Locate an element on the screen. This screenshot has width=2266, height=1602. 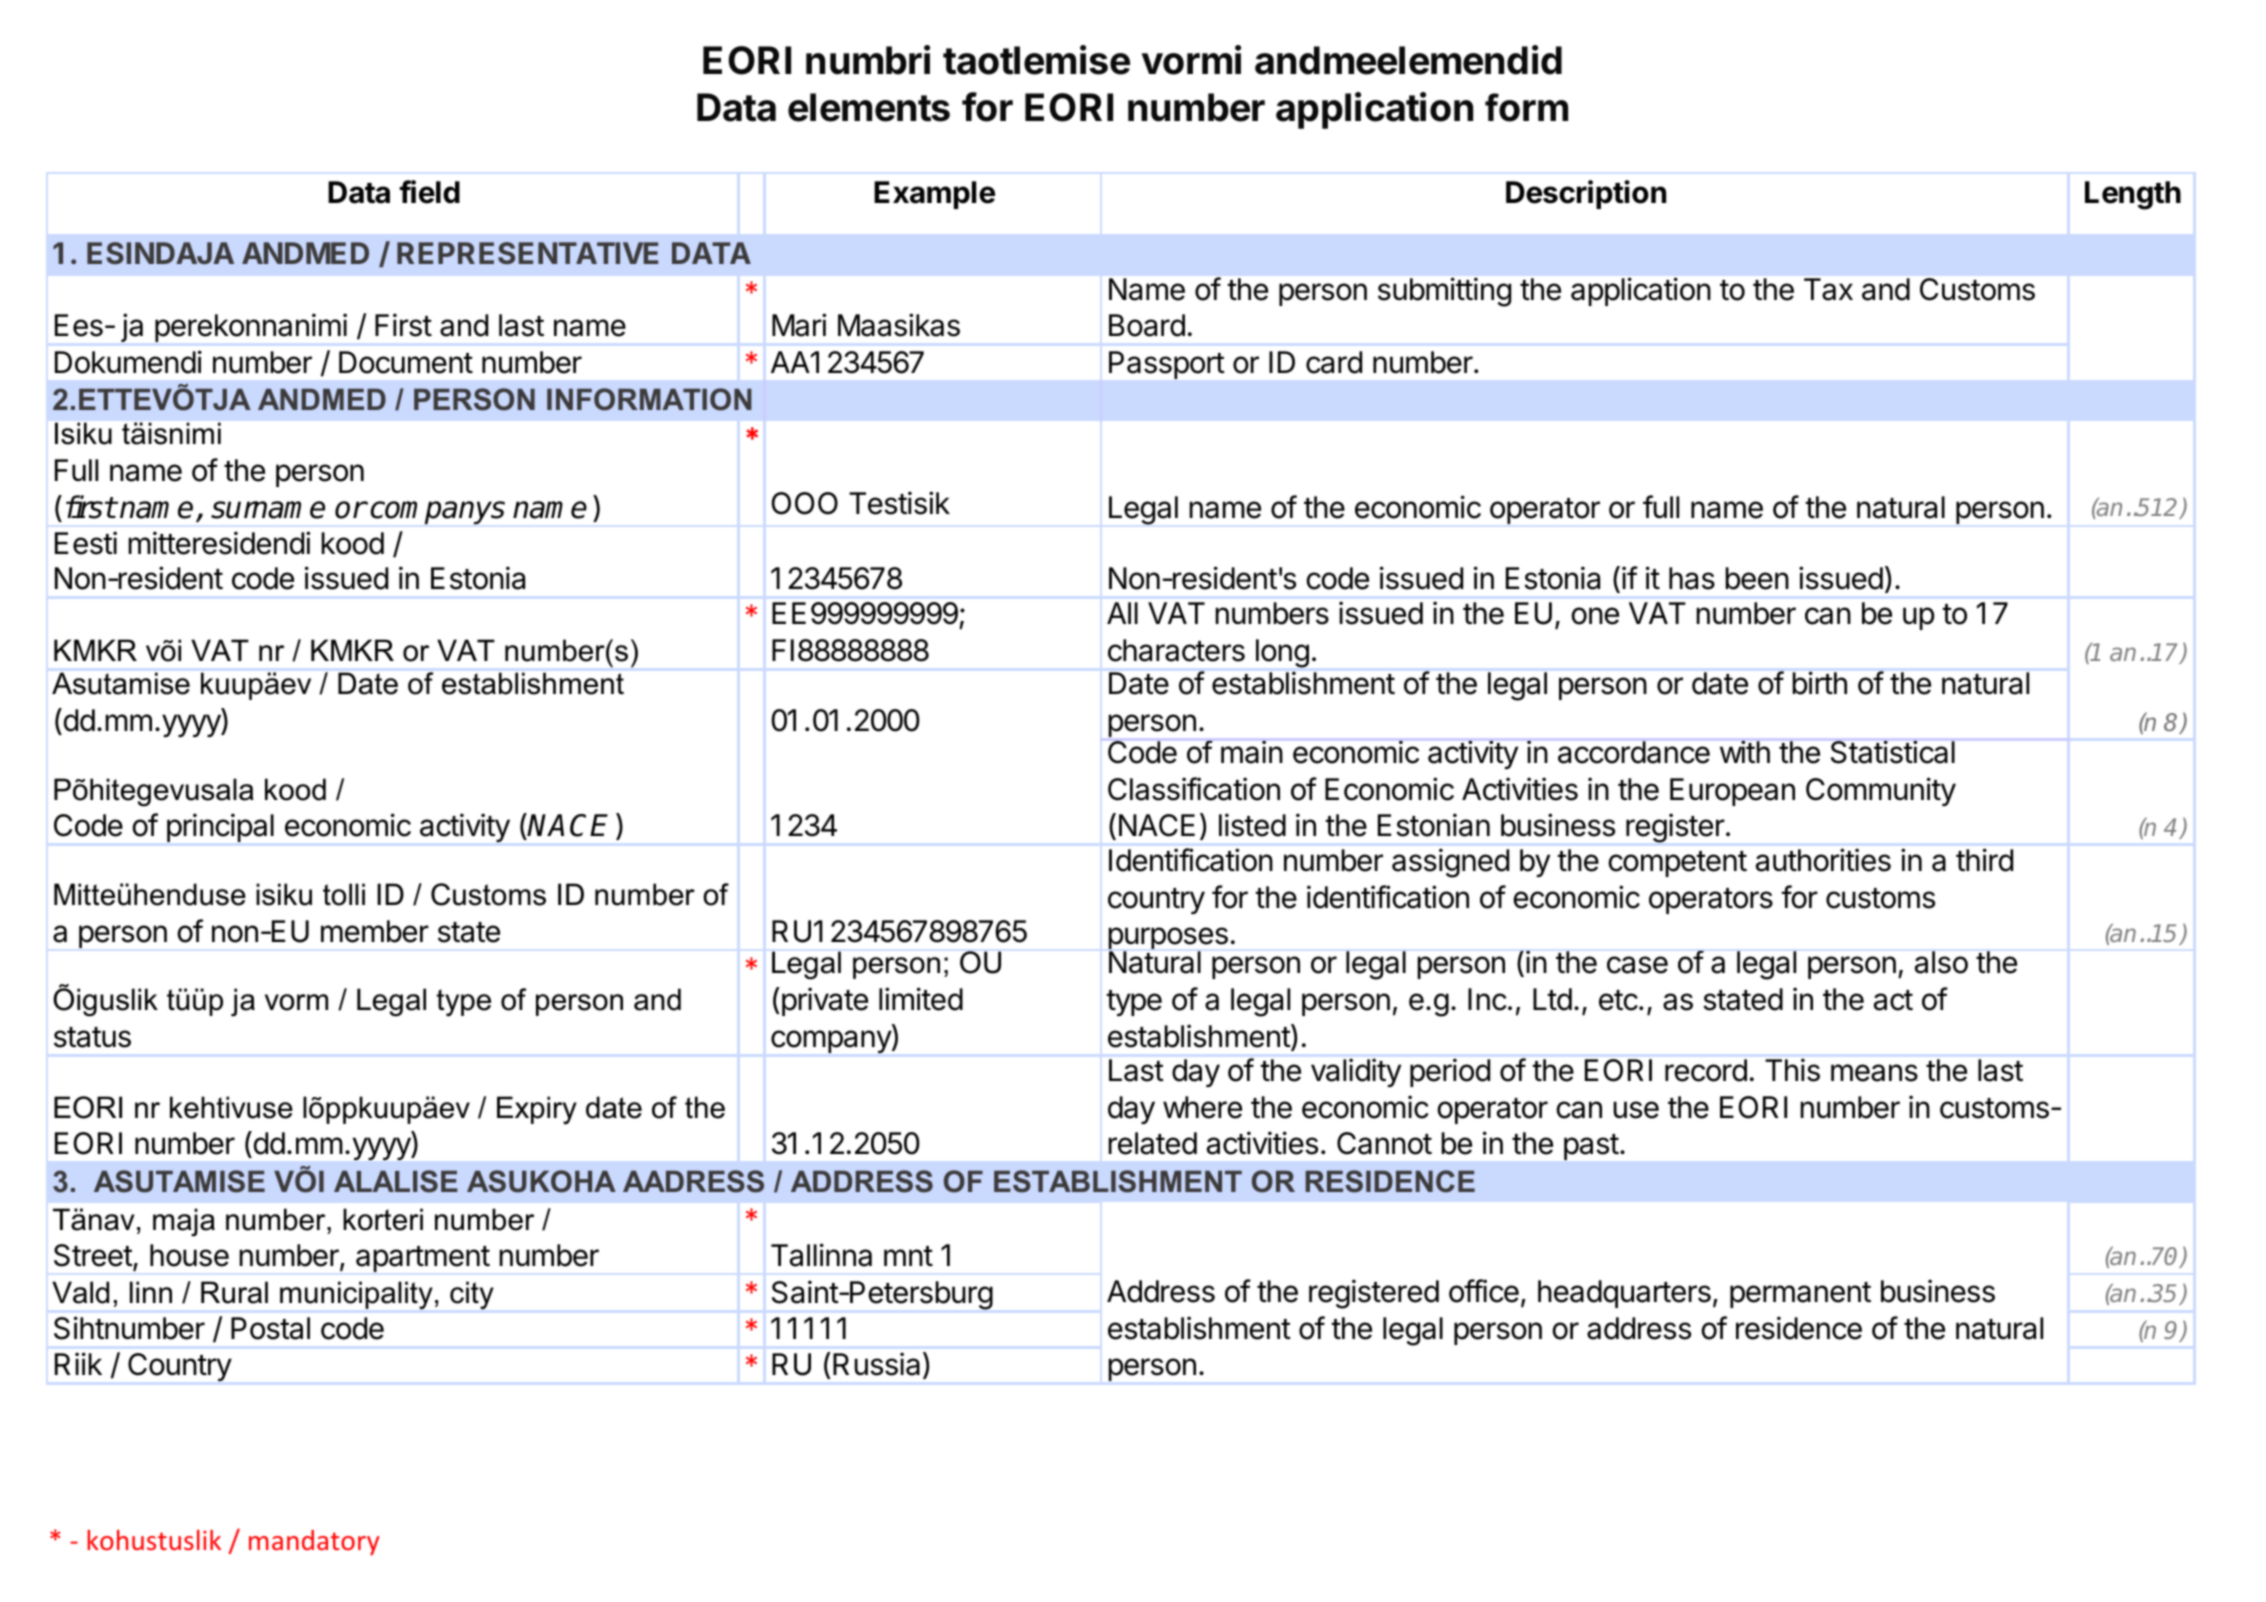
Example is located at coordinates (934, 195).
